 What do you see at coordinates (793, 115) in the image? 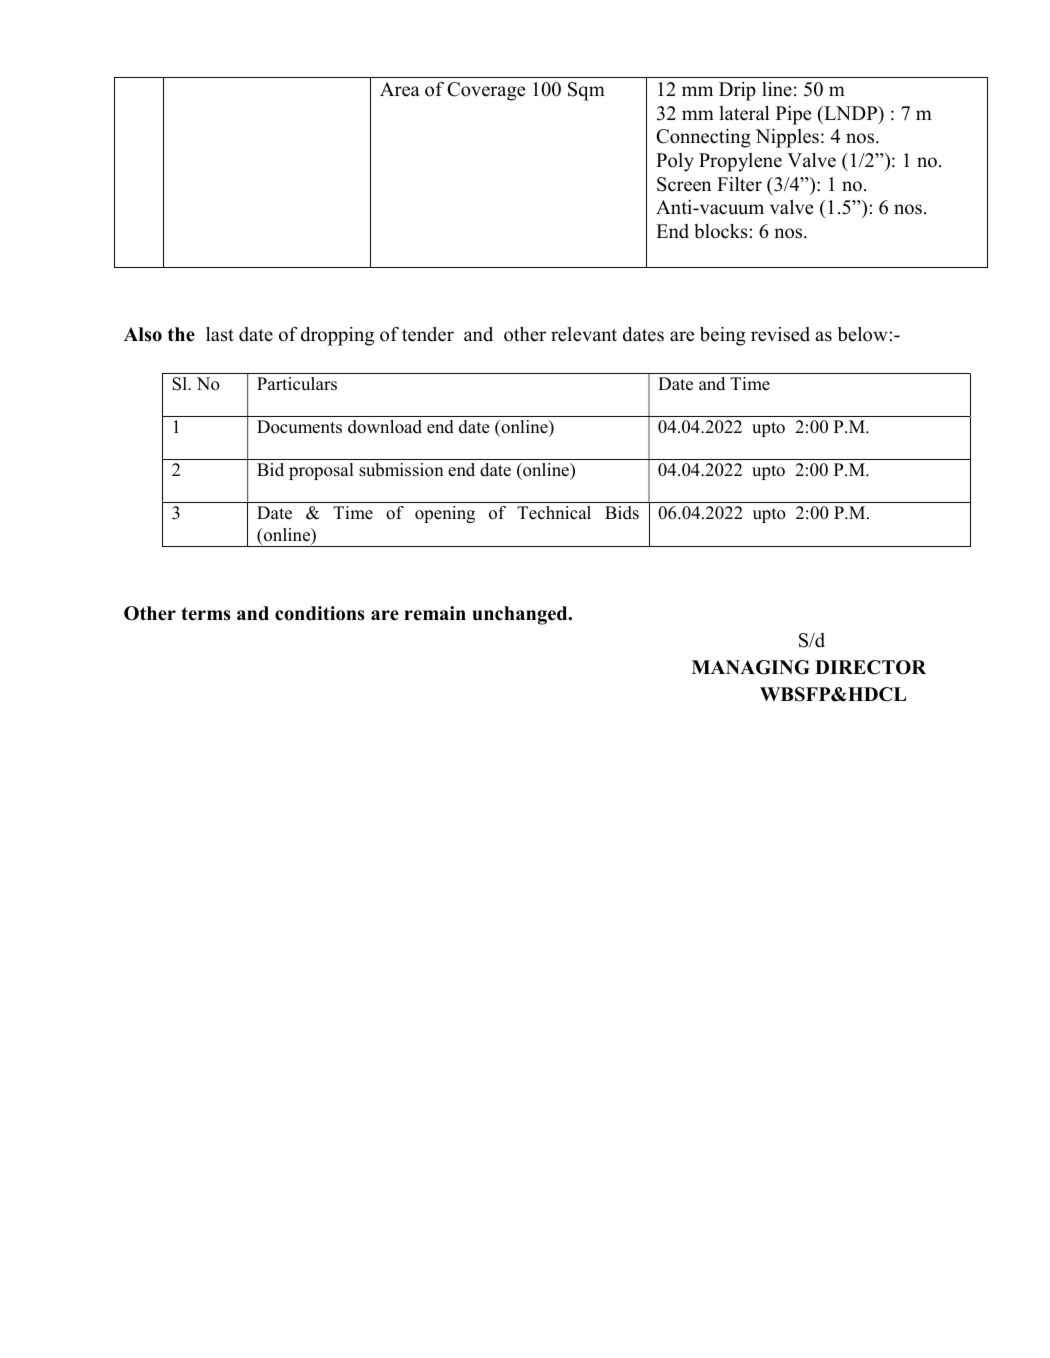
I see `Pipe` at bounding box center [793, 115].
